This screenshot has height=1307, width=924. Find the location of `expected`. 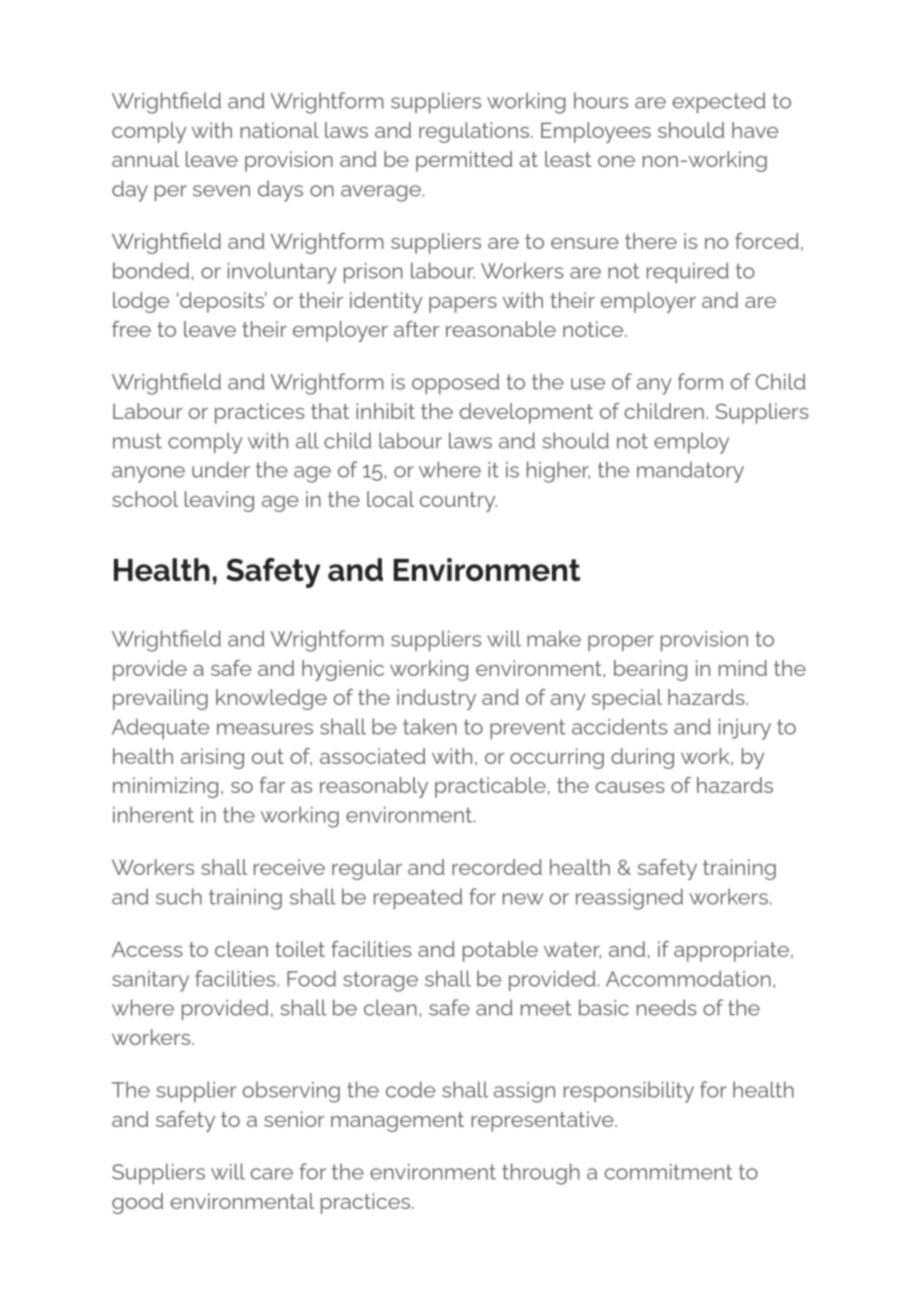

expected is located at coordinates (718, 102).
